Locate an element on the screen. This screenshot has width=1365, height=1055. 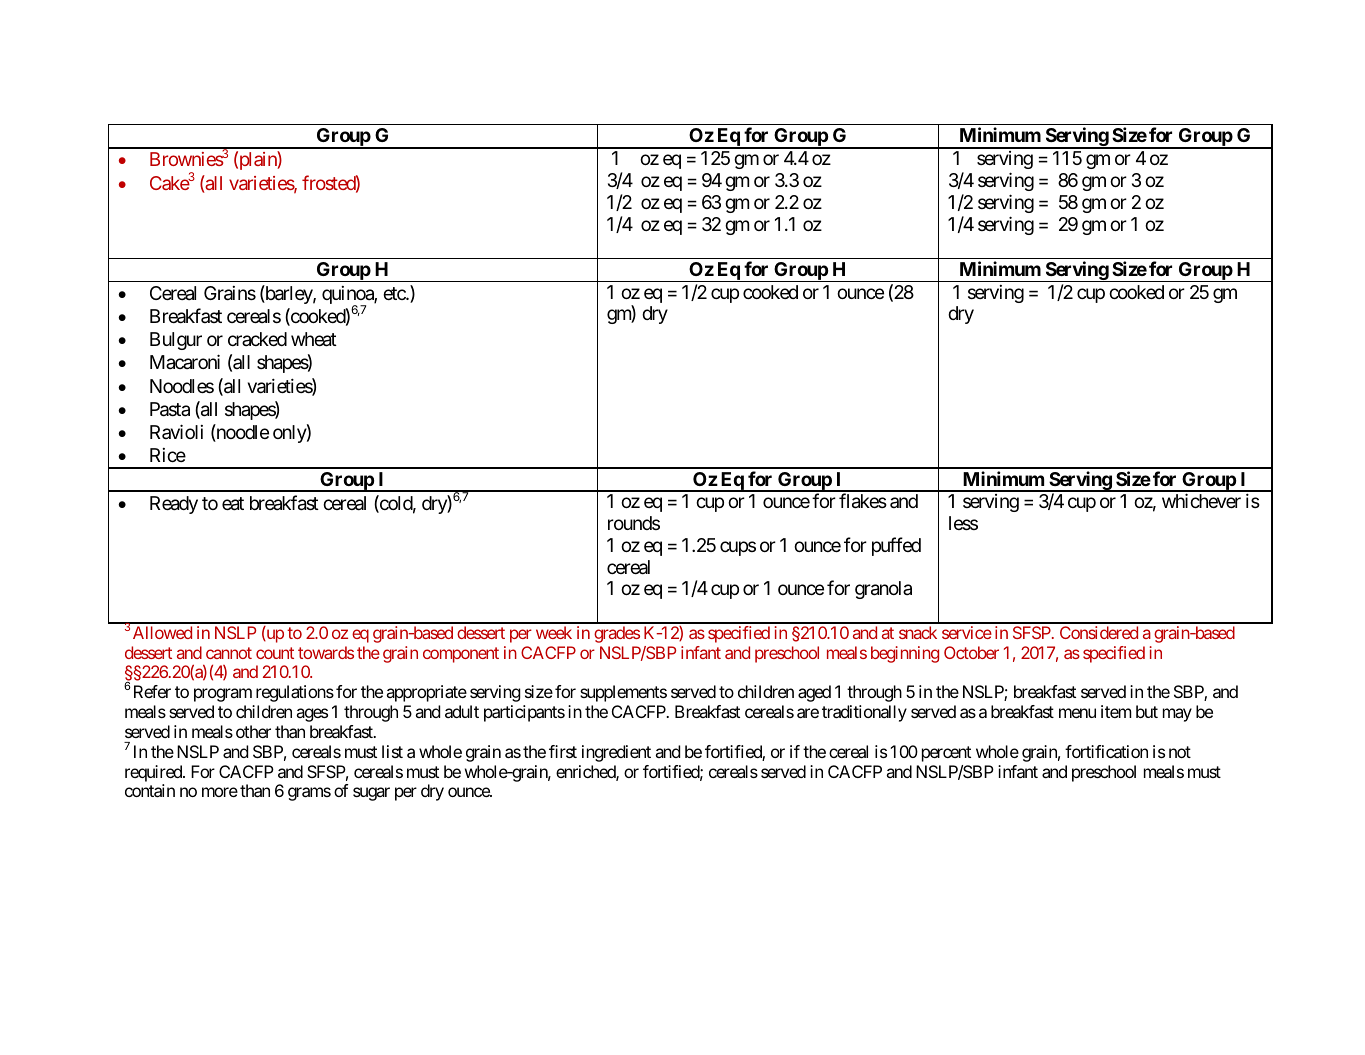
Considered is located at coordinates (1099, 632).
